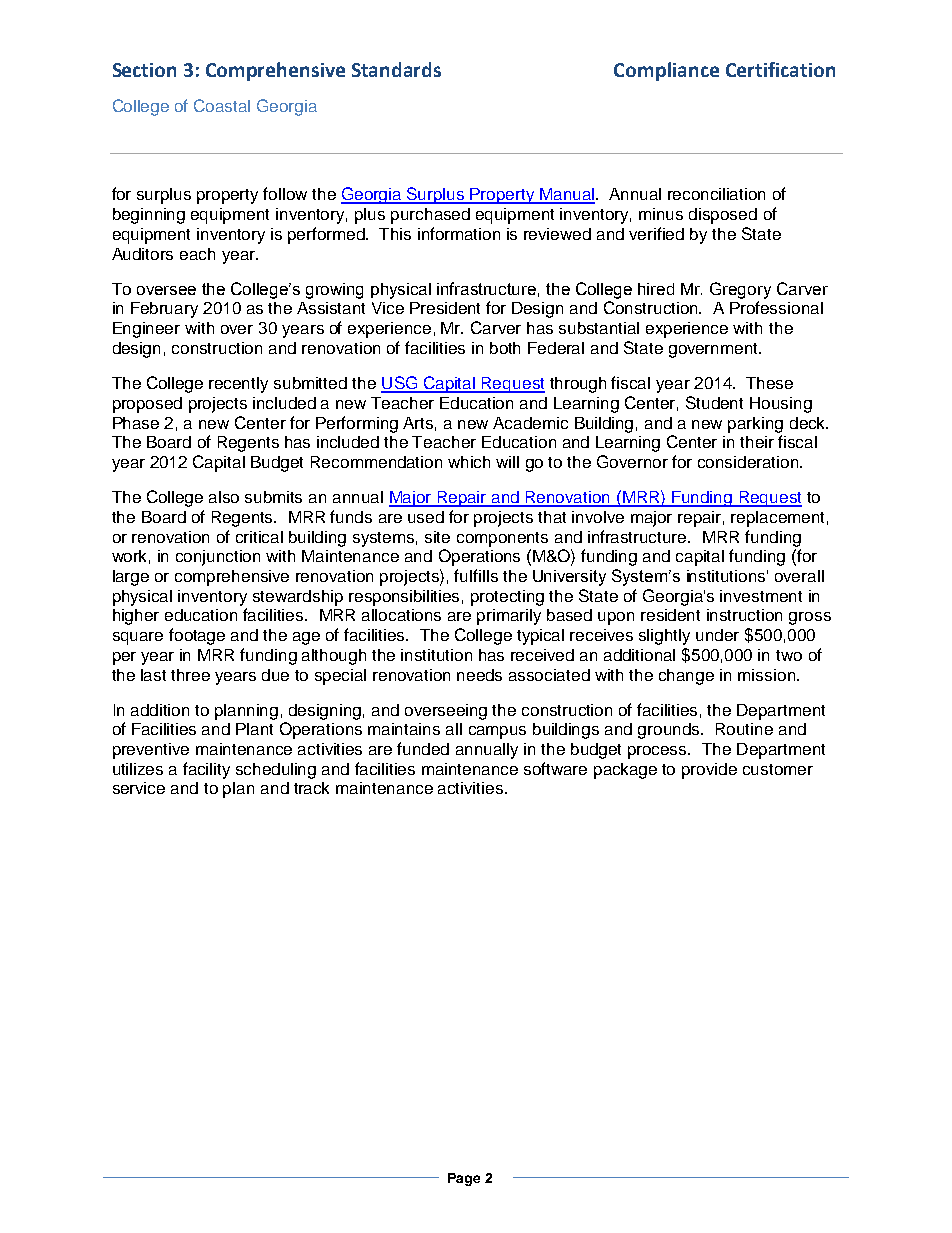 This screenshot has height=1233, width=952. What do you see at coordinates (717, 635) in the screenshot?
I see `under` at bounding box center [717, 635].
